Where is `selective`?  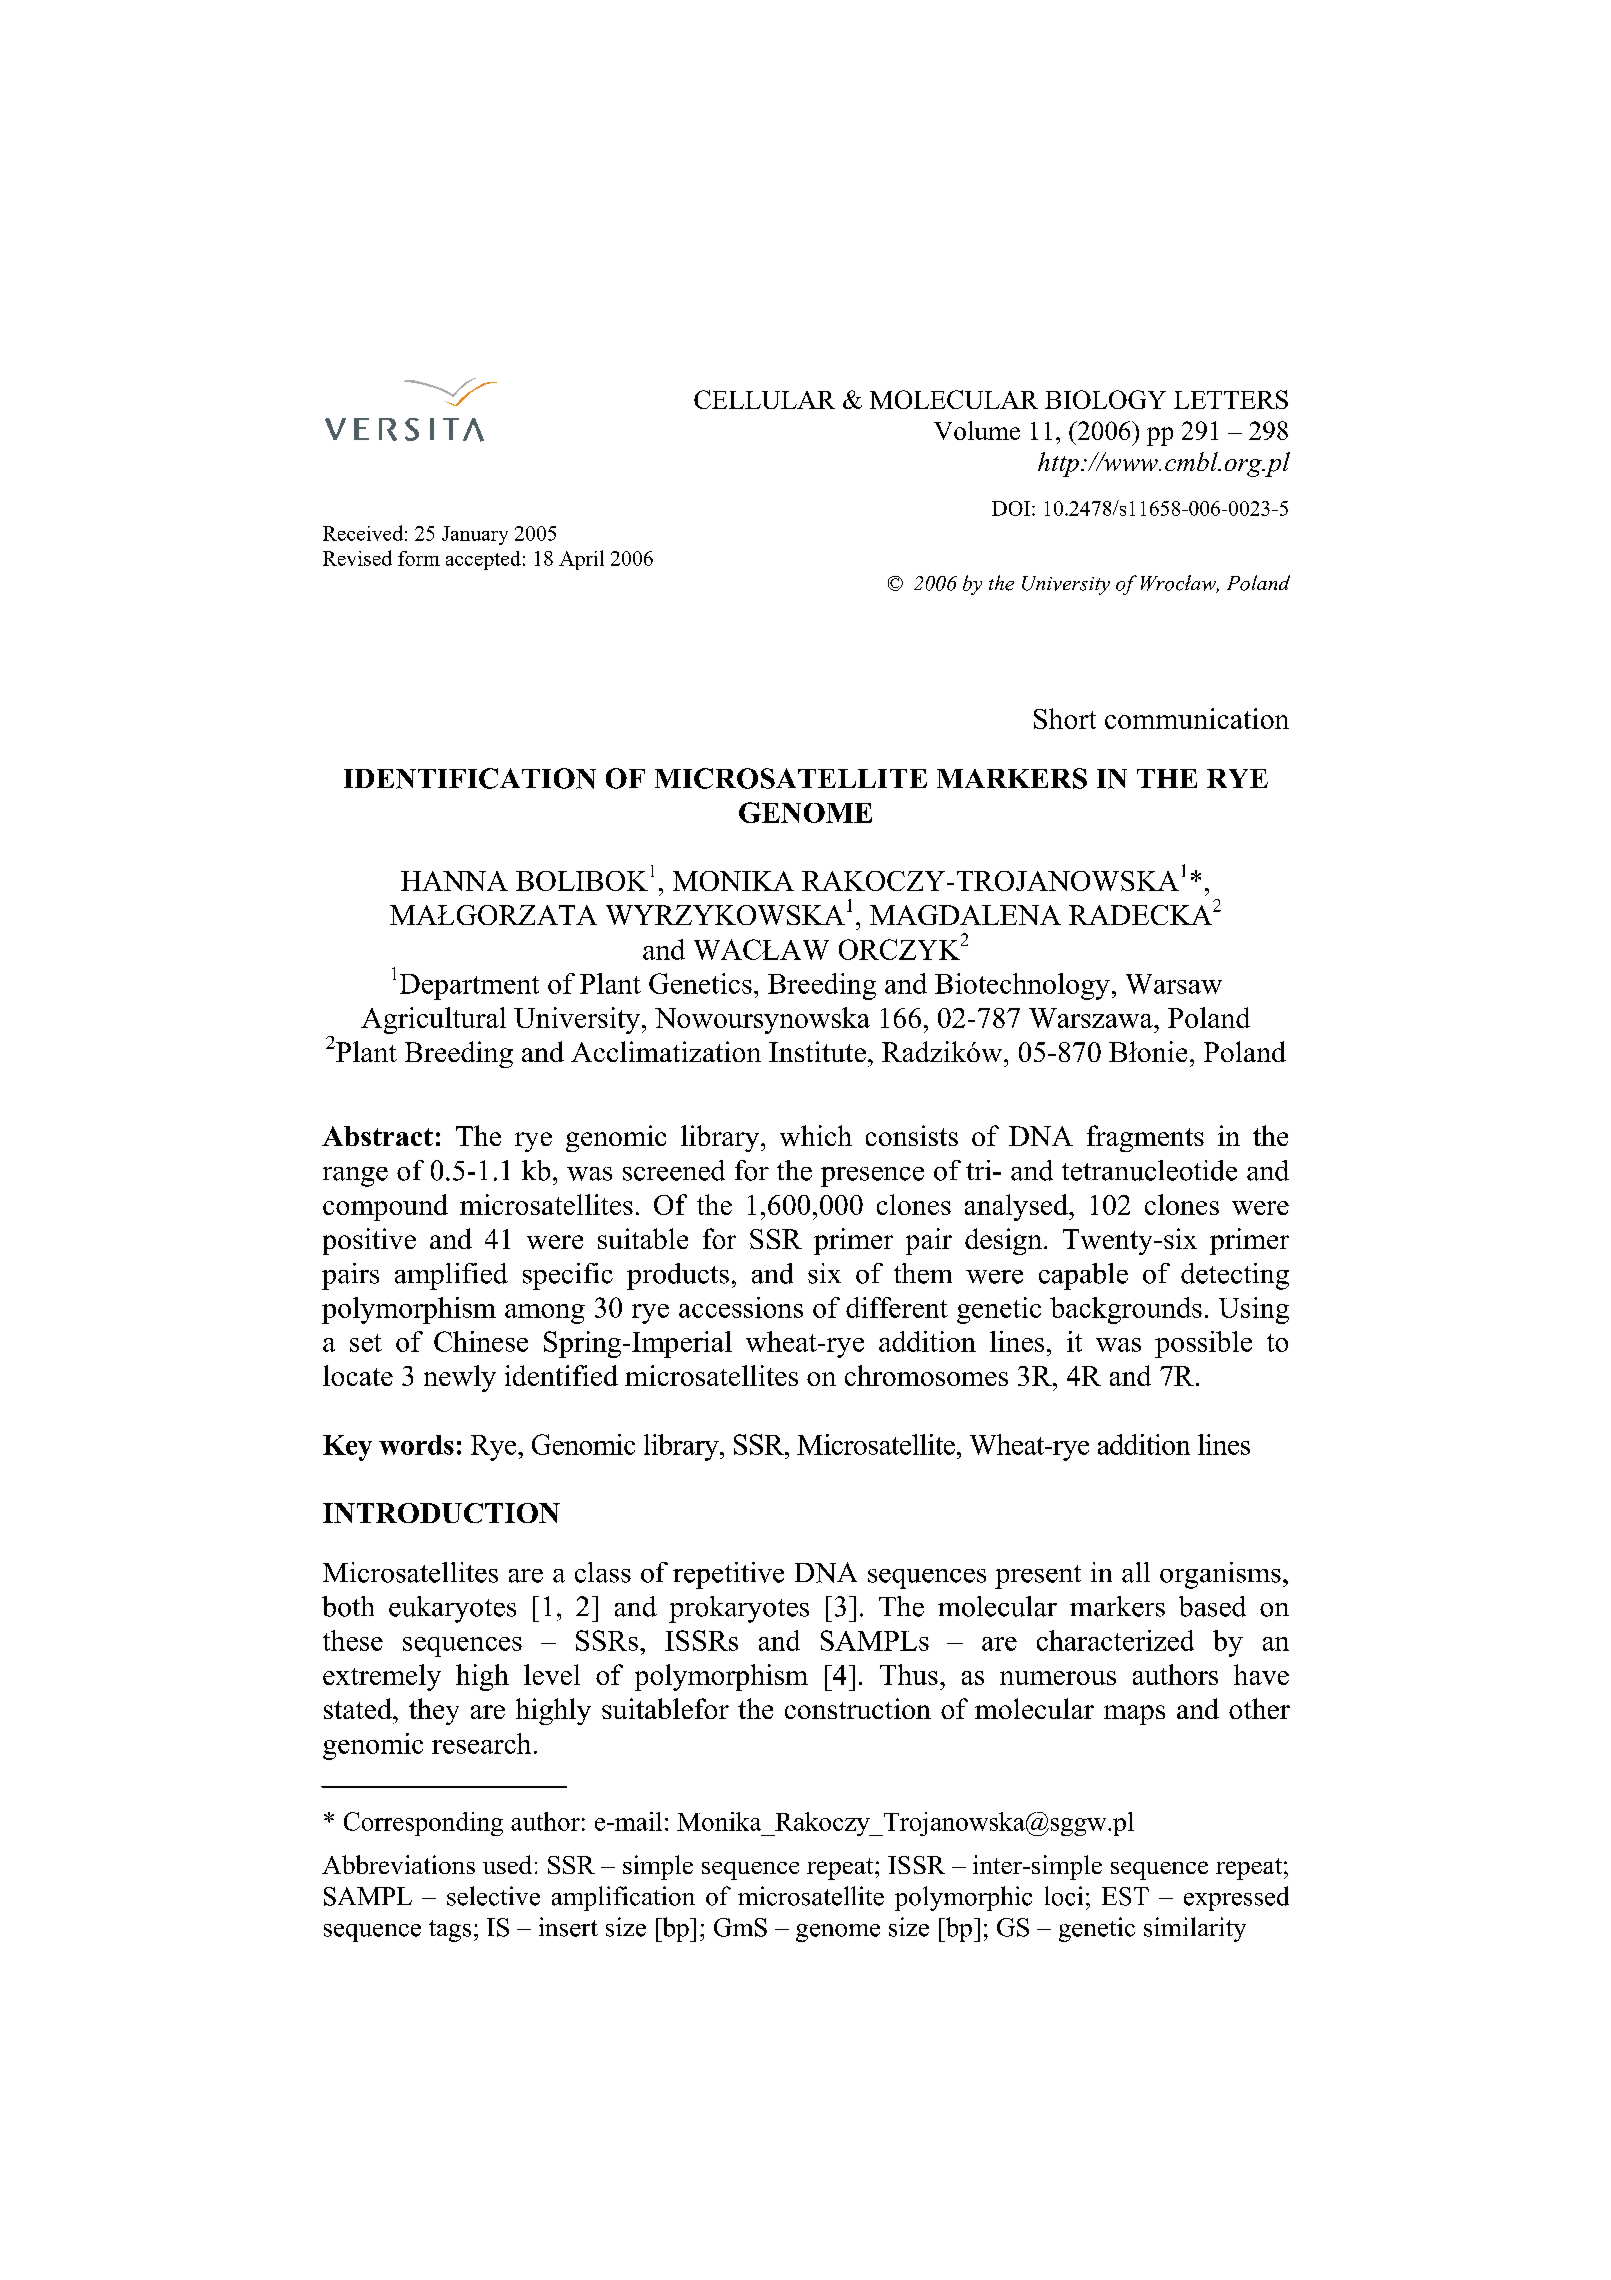
selective is located at coordinates (493, 1896).
